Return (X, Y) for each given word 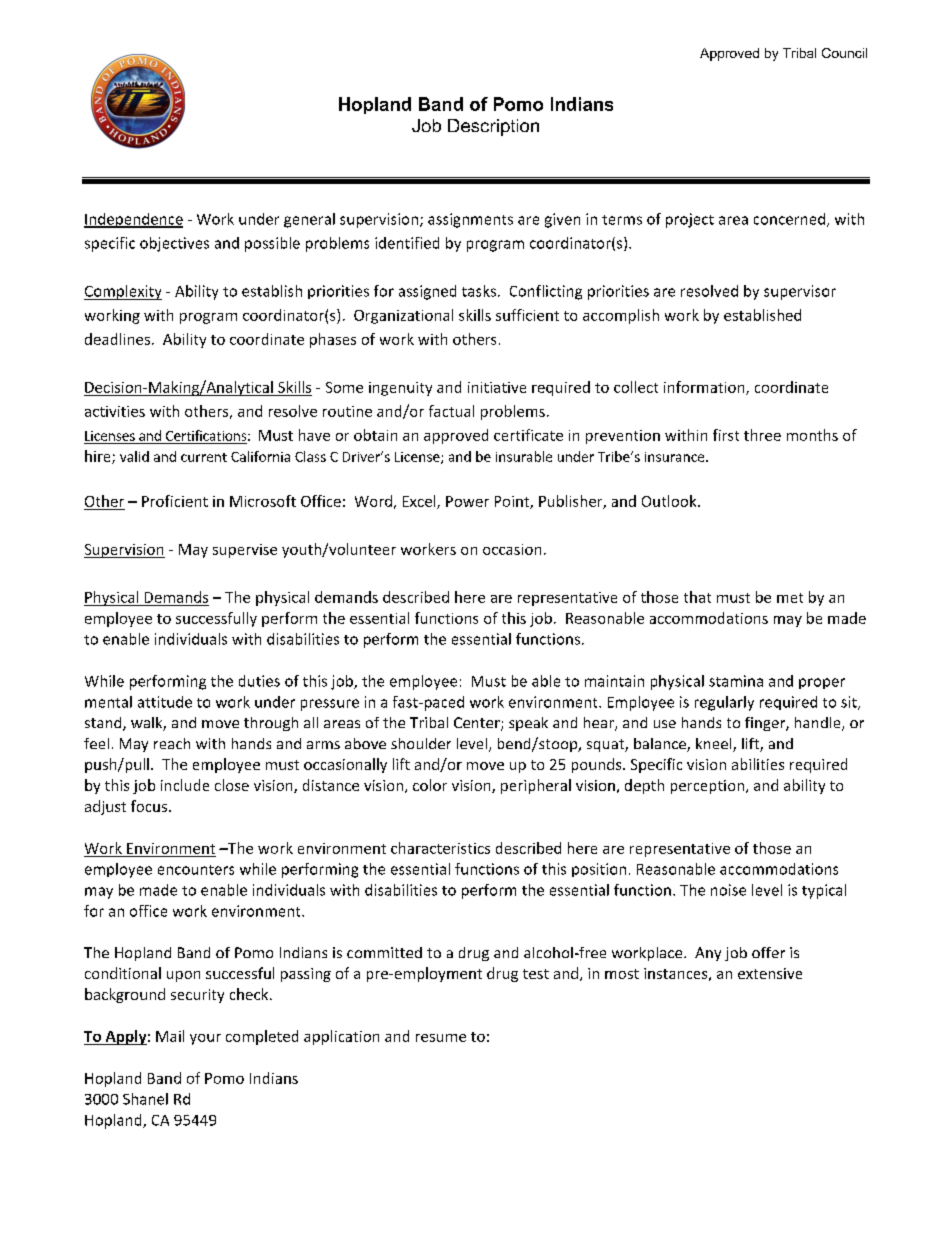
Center (478, 724)
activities (115, 411)
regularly (724, 703)
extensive (770, 973)
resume (441, 1038)
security (197, 996)
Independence (133, 220)
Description (493, 127)
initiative (497, 387)
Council (844, 53)
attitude (165, 702)
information (705, 388)
